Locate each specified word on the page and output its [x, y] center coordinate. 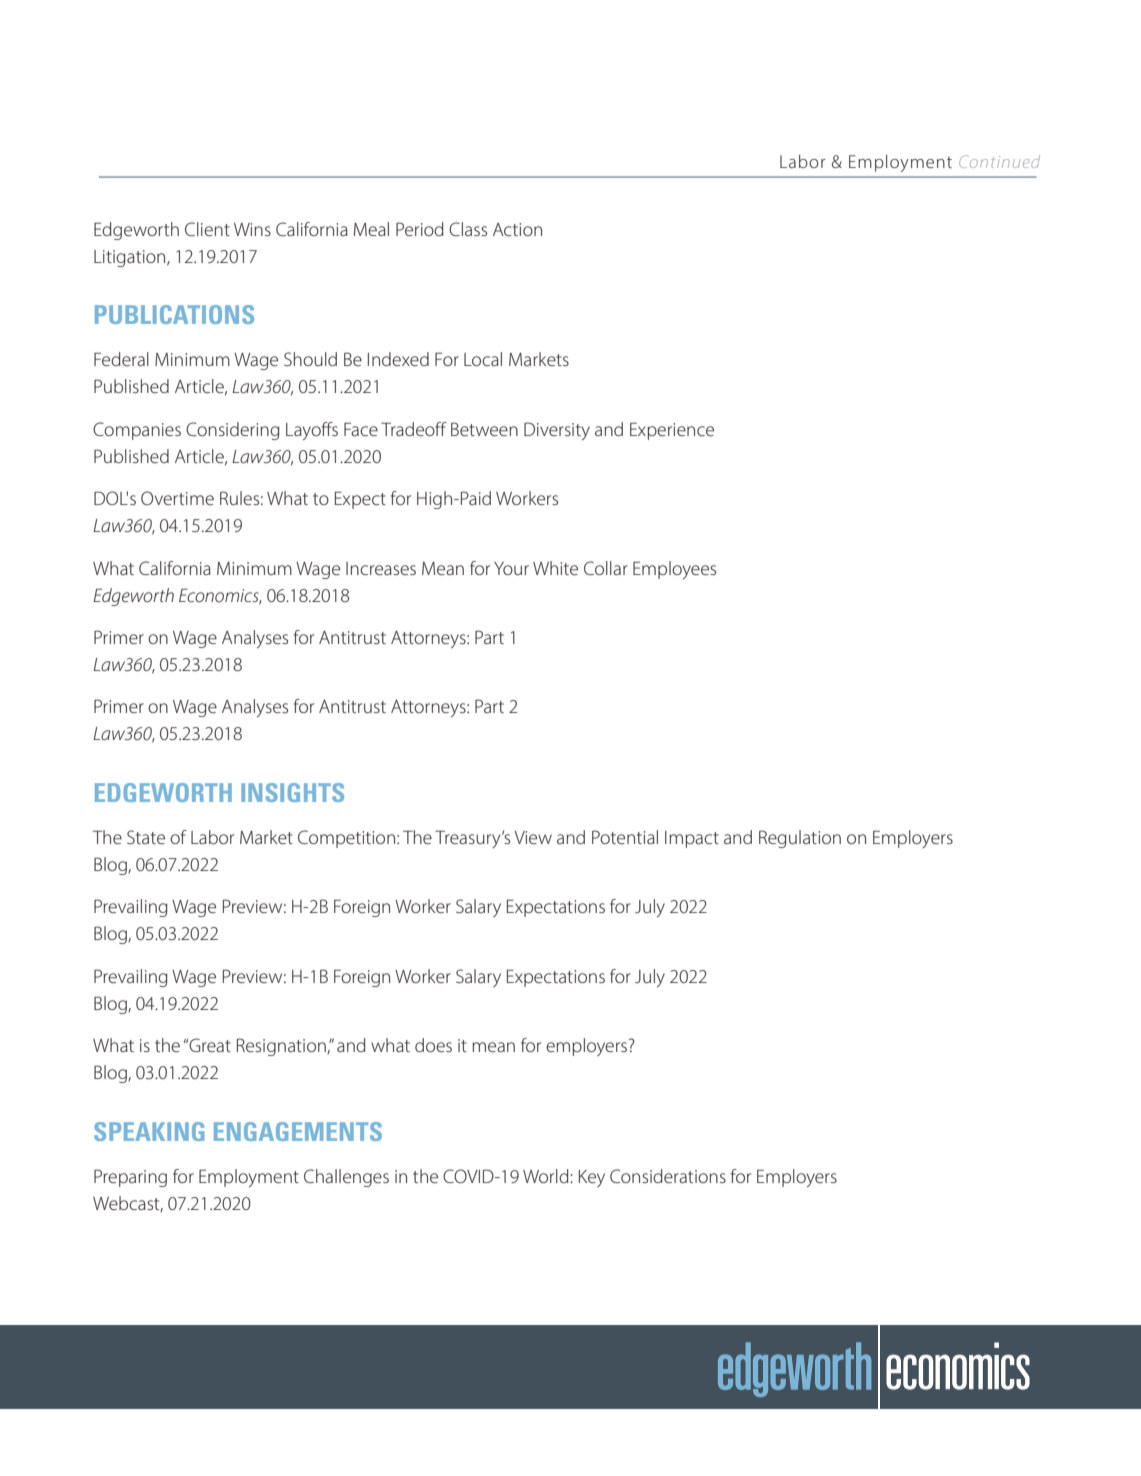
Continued [999, 161]
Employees [674, 570]
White [555, 568]
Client [207, 229]
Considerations [668, 1176]
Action [517, 229]
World [547, 1176]
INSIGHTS [292, 792]
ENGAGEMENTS [298, 1131]
